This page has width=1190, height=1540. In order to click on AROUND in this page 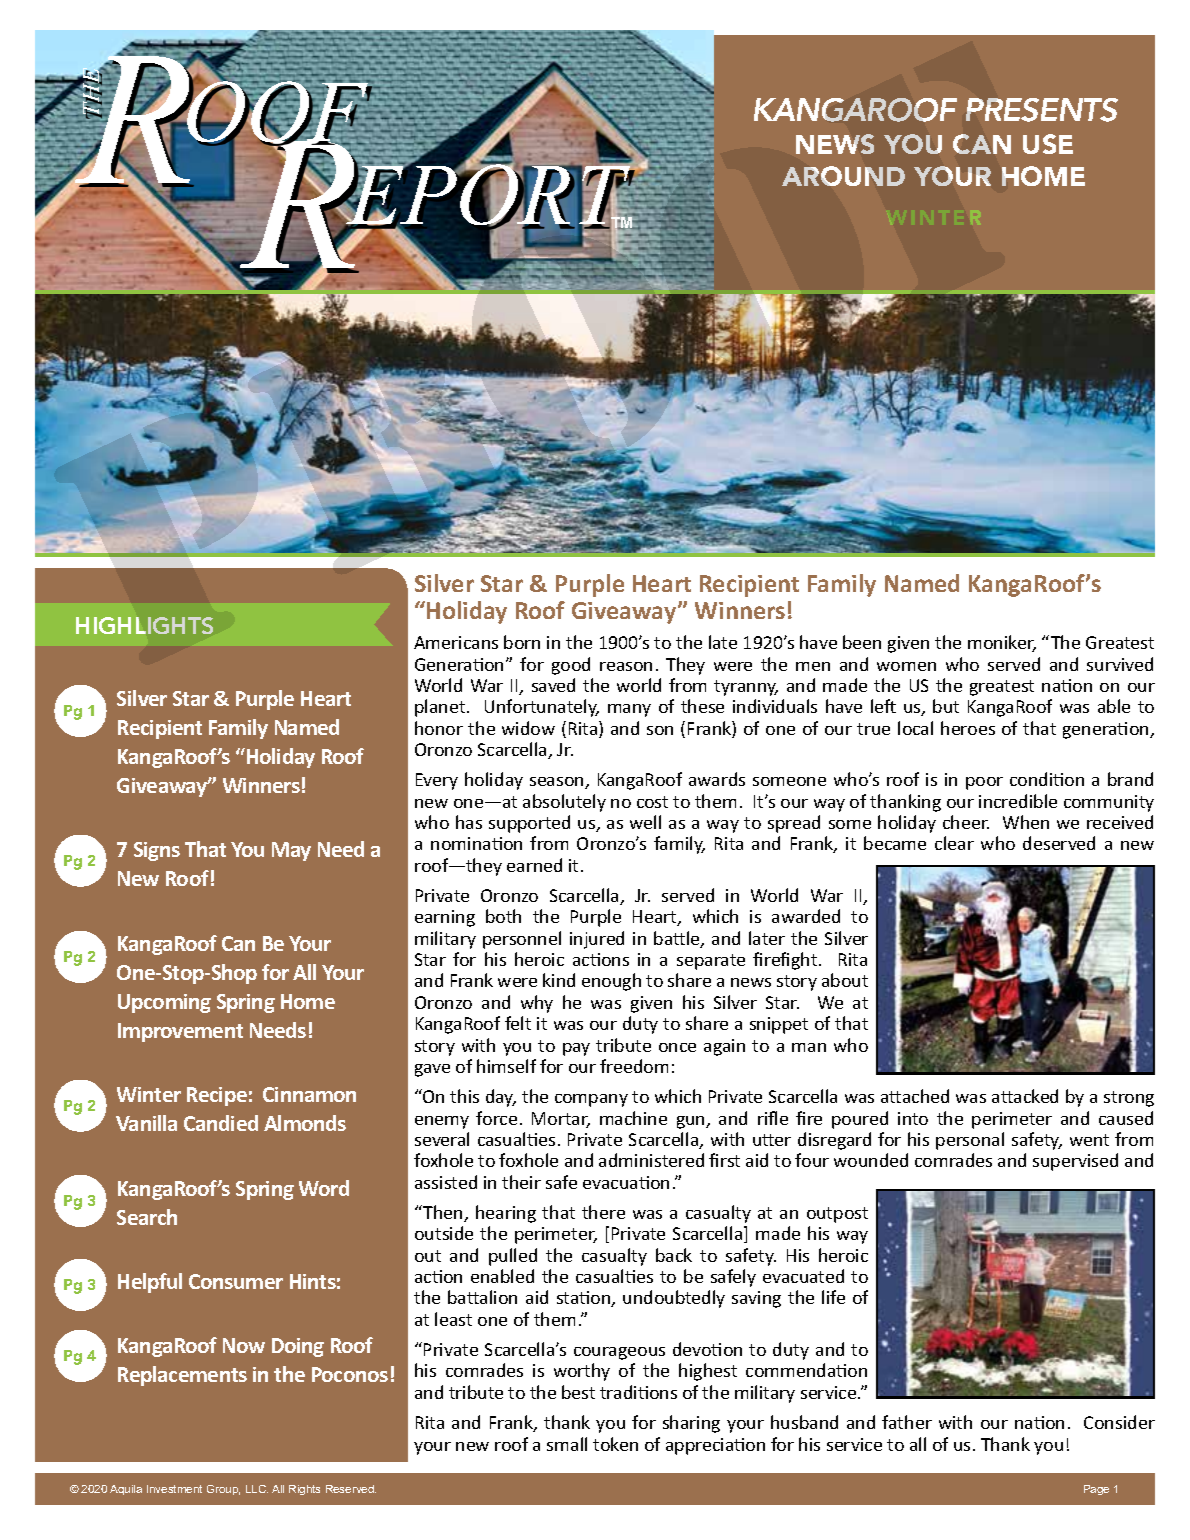, I will do `click(843, 176)`.
